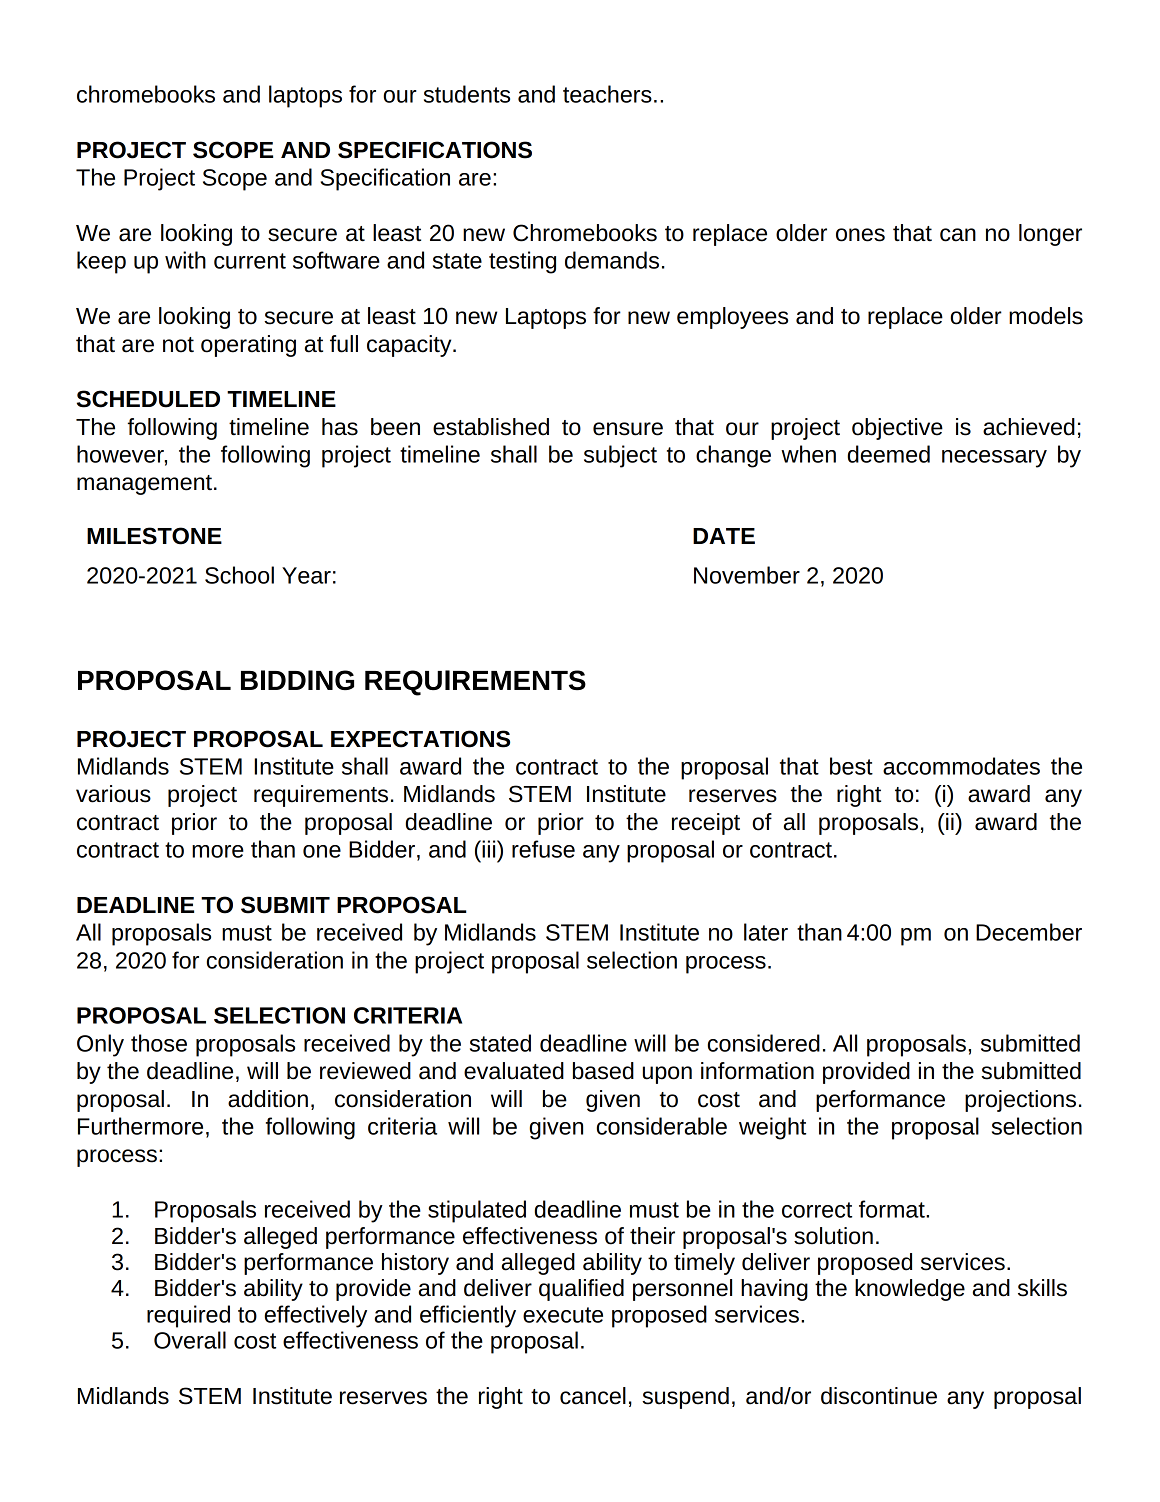 The width and height of the page is (1160, 1502). Describe the element at coordinates (772, 1128) in the page. I see `weight` at that location.
